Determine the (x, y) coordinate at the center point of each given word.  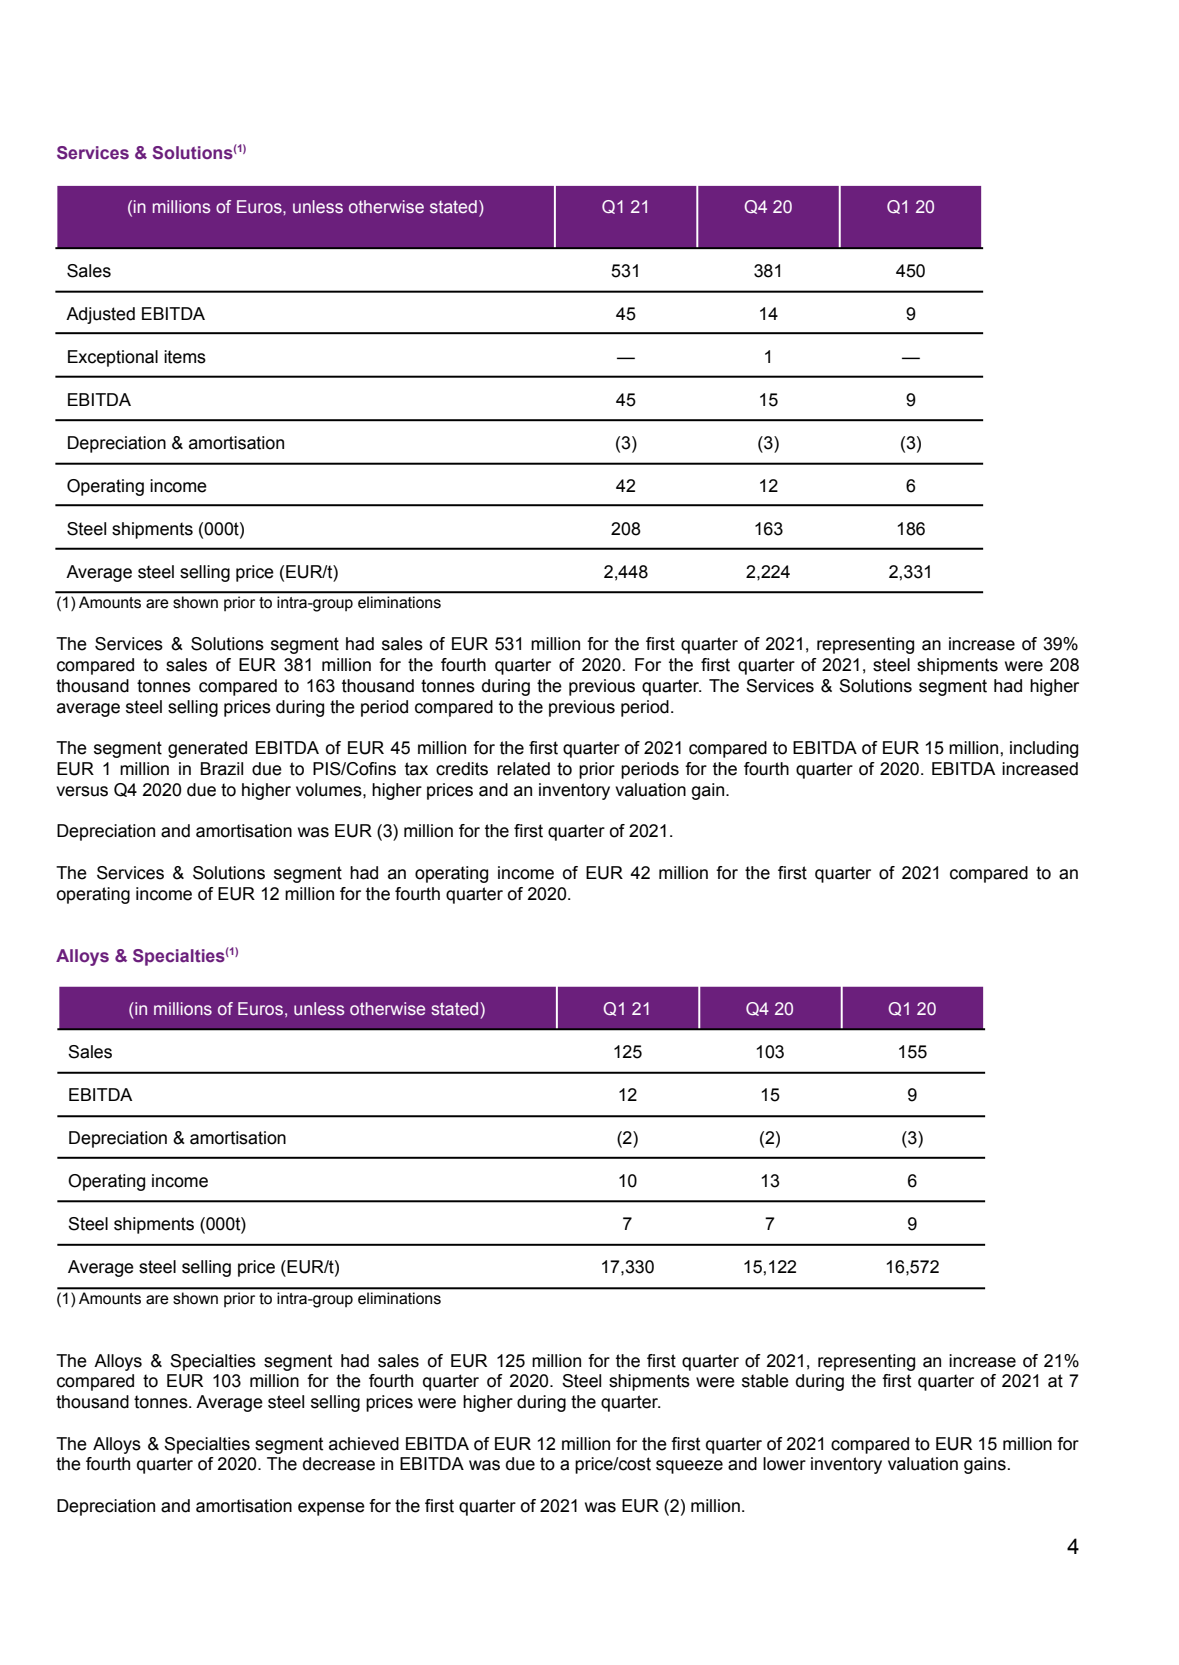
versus (82, 791)
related (523, 769)
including (1044, 749)
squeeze (689, 1467)
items (185, 357)
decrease (339, 1464)
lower (784, 1464)
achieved (364, 1444)
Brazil (222, 769)
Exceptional (113, 358)
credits (462, 769)
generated (207, 749)
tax (416, 769)
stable (765, 1381)
